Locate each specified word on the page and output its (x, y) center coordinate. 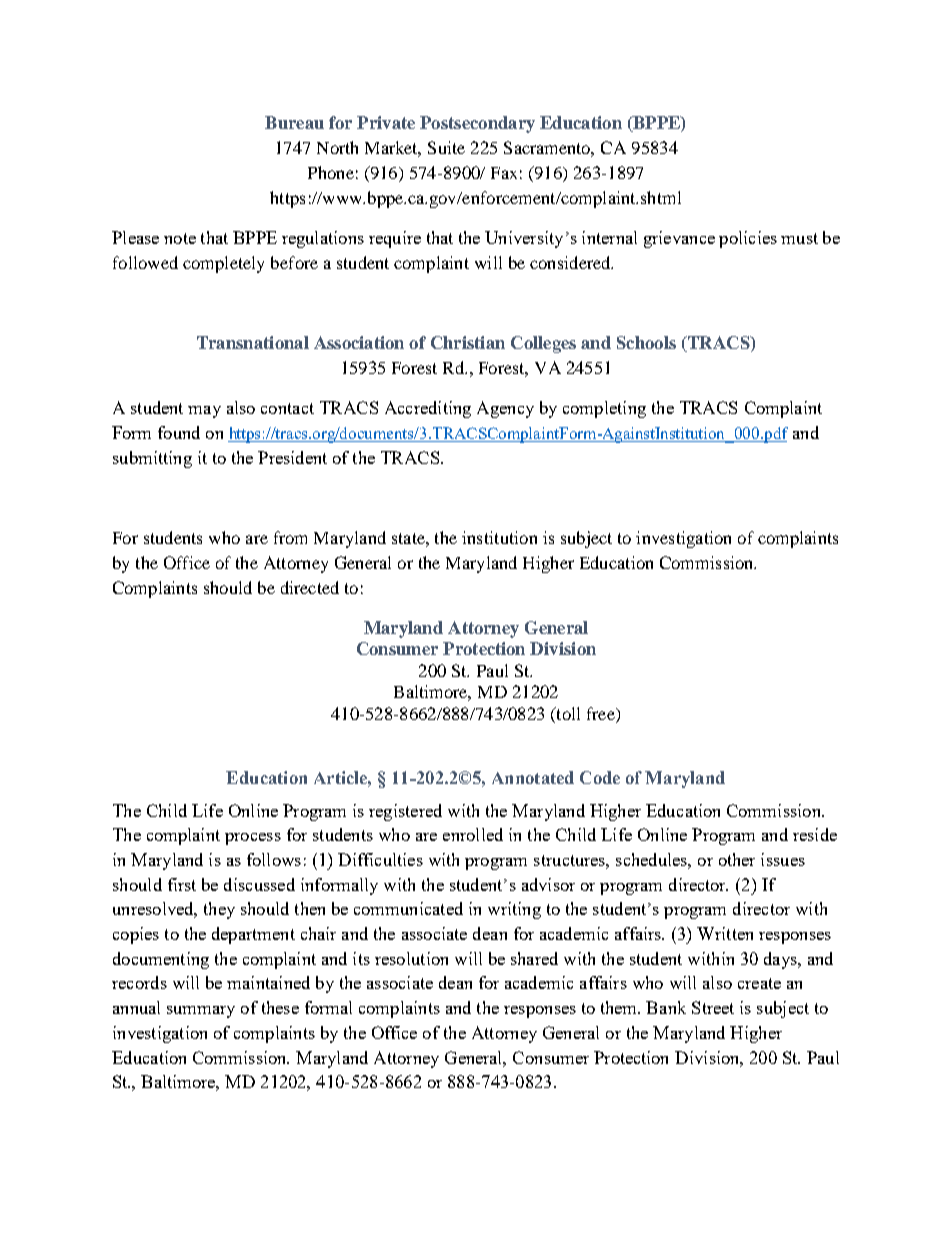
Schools (646, 342)
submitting (152, 459)
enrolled (473, 834)
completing (604, 409)
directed (310, 587)
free (602, 713)
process (253, 839)
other (737, 859)
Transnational (253, 342)
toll (567, 713)
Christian (468, 342)
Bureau (294, 122)
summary (201, 1012)
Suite (446, 147)
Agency (505, 409)
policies (748, 239)
